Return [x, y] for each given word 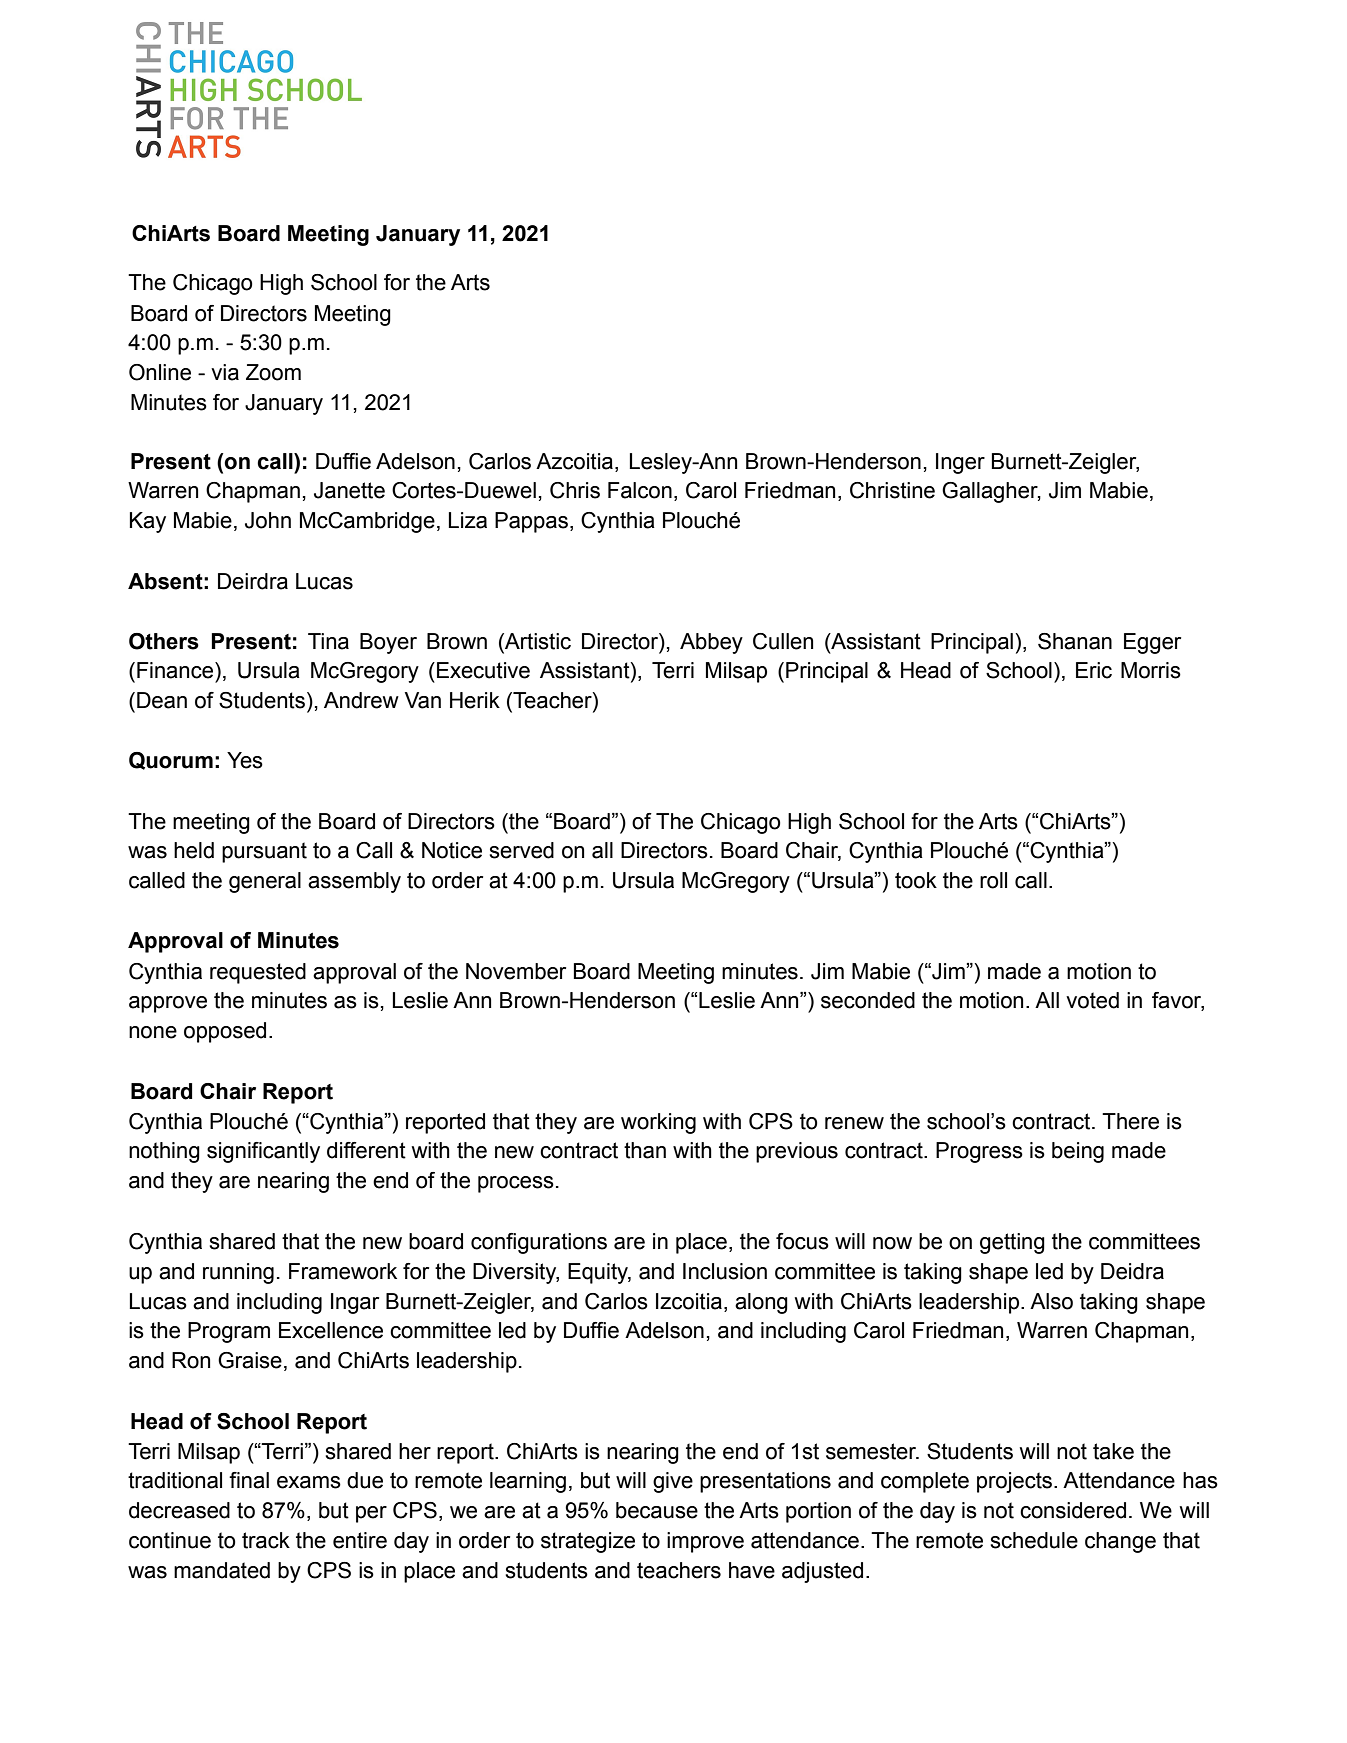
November [516, 971]
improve [705, 1542]
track [266, 1540]
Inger [960, 463]
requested [258, 973]
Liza [468, 520]
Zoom [273, 372]
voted [1092, 1000]
